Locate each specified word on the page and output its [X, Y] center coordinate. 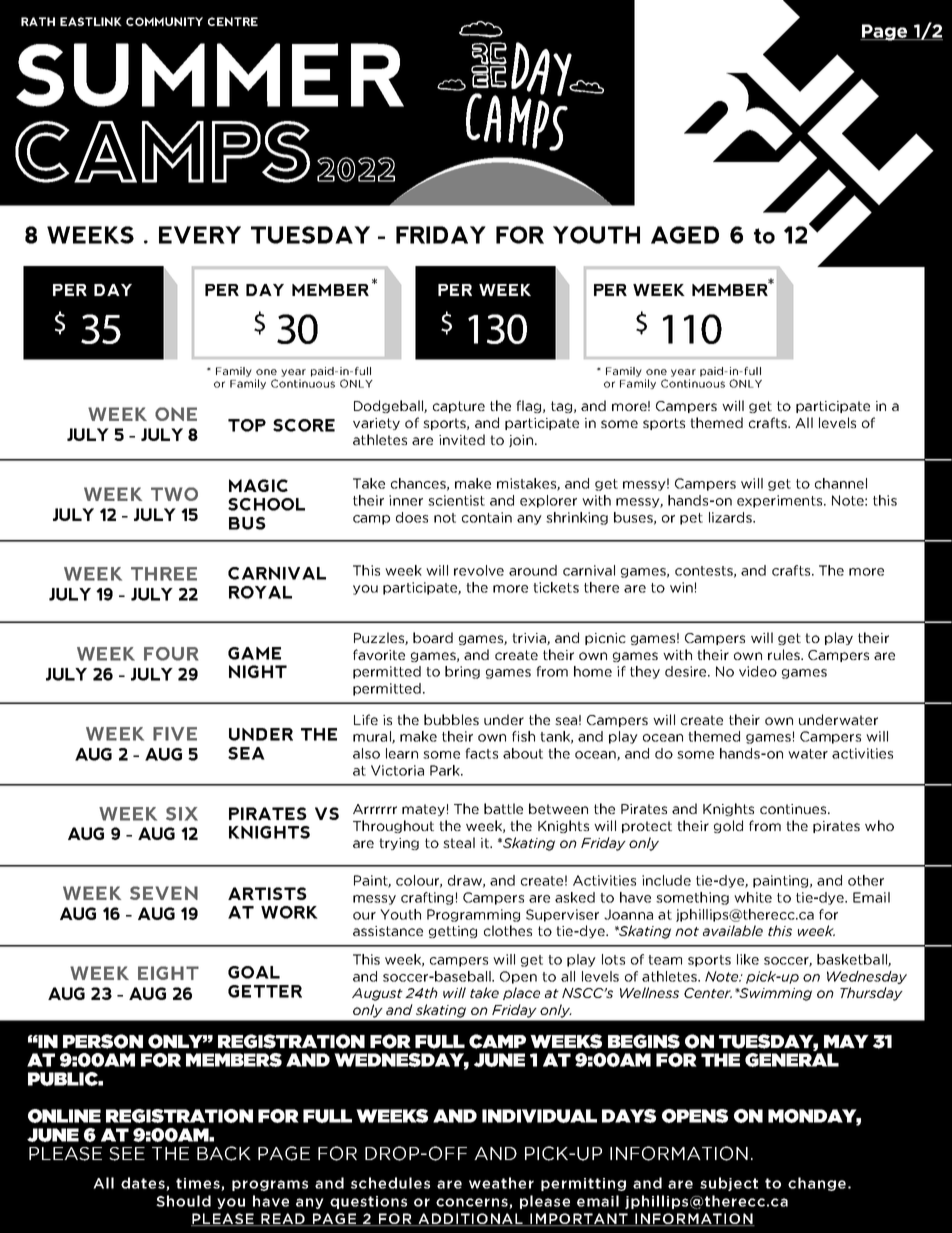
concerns [473, 1203]
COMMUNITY [164, 21]
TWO [174, 494]
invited [462, 439]
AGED [685, 235]
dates [144, 1184]
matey [423, 810]
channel [841, 483]
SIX [182, 814]
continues [794, 809]
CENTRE [233, 21]
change [817, 1184]
